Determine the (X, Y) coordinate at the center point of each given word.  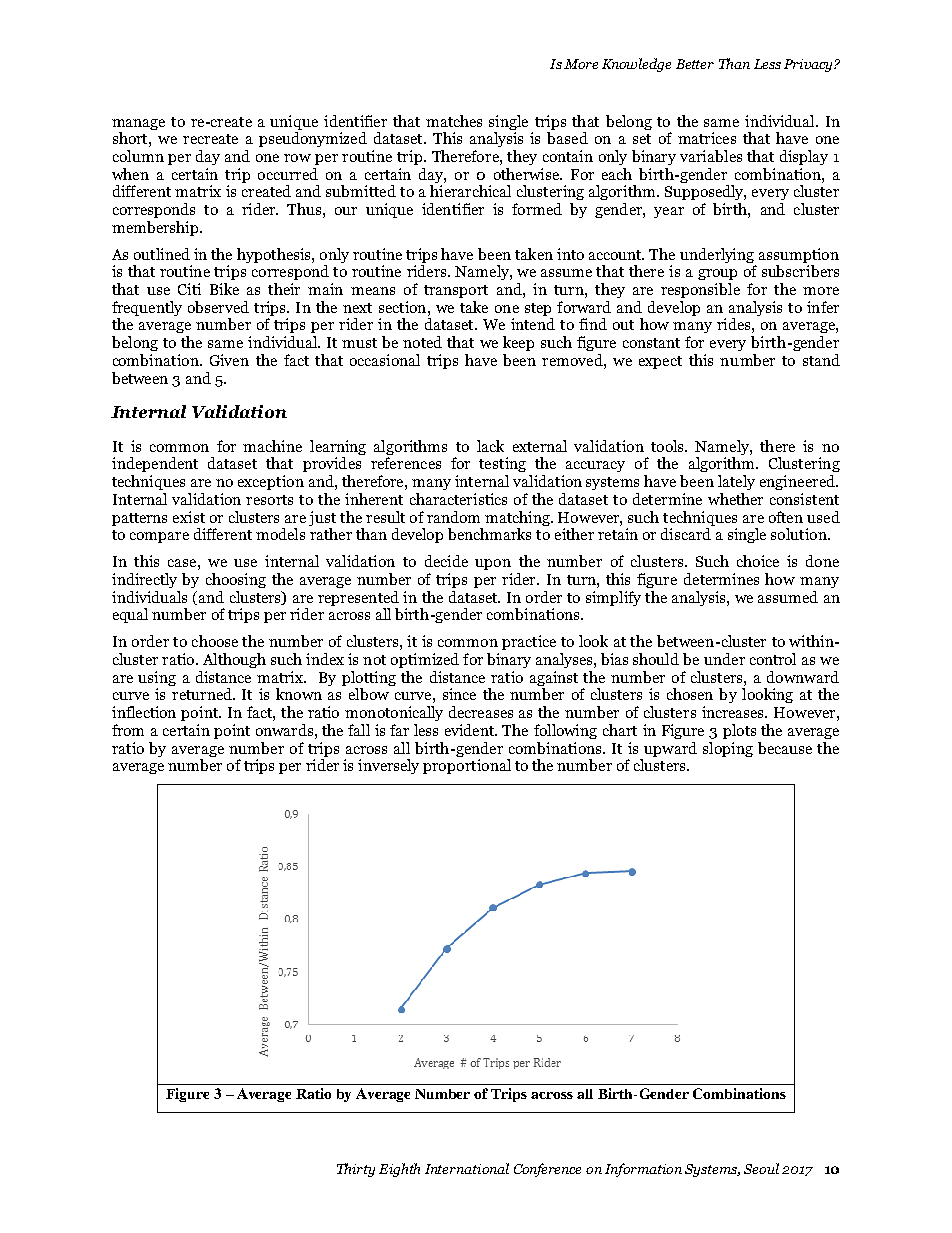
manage (138, 124)
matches (454, 121)
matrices (707, 138)
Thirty (356, 1170)
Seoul (761, 1168)
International (467, 1168)
